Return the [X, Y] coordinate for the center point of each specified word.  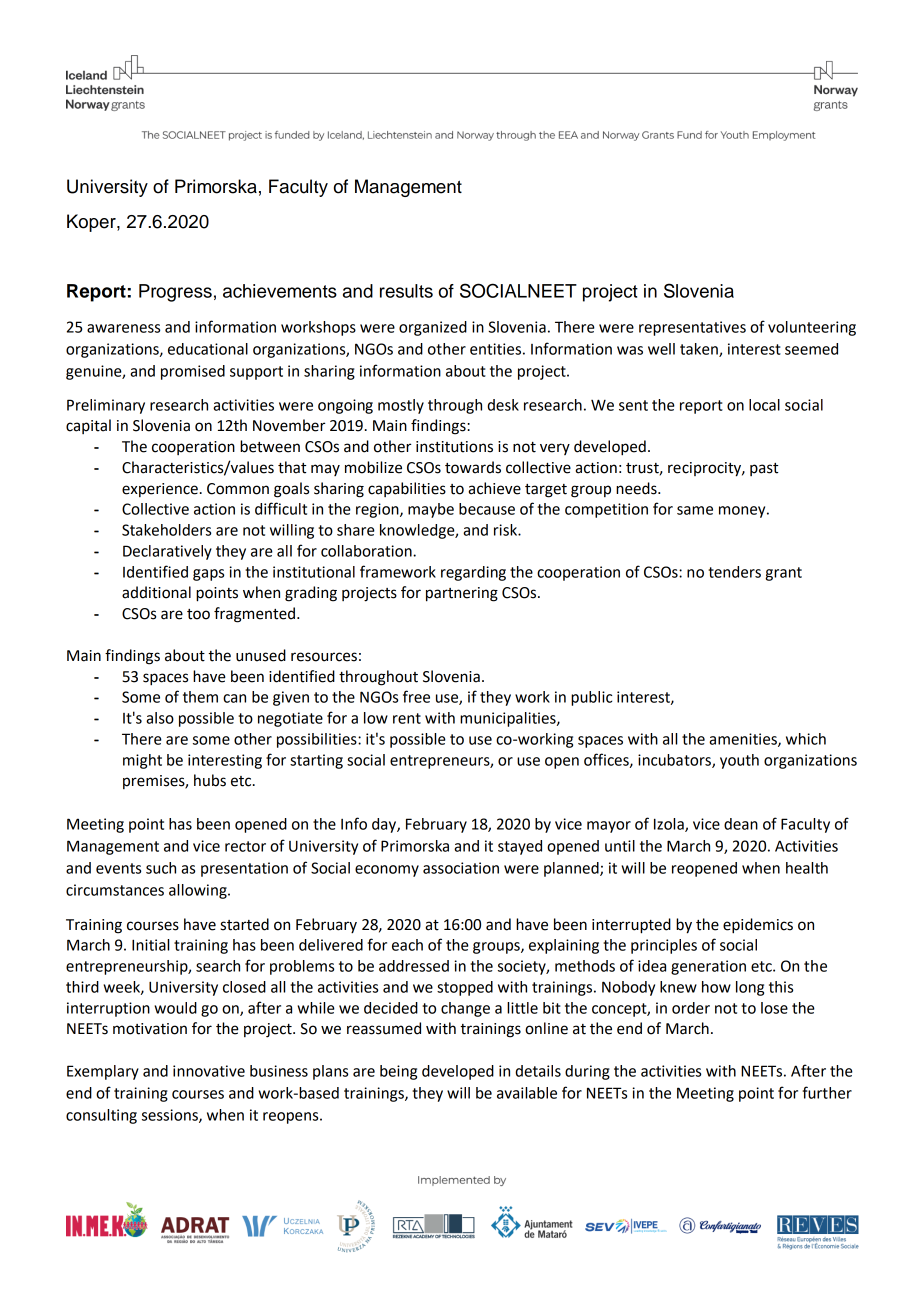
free [416, 696]
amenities [744, 740]
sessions [171, 1116]
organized [433, 328]
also [160, 718]
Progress [175, 293]
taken [700, 350]
